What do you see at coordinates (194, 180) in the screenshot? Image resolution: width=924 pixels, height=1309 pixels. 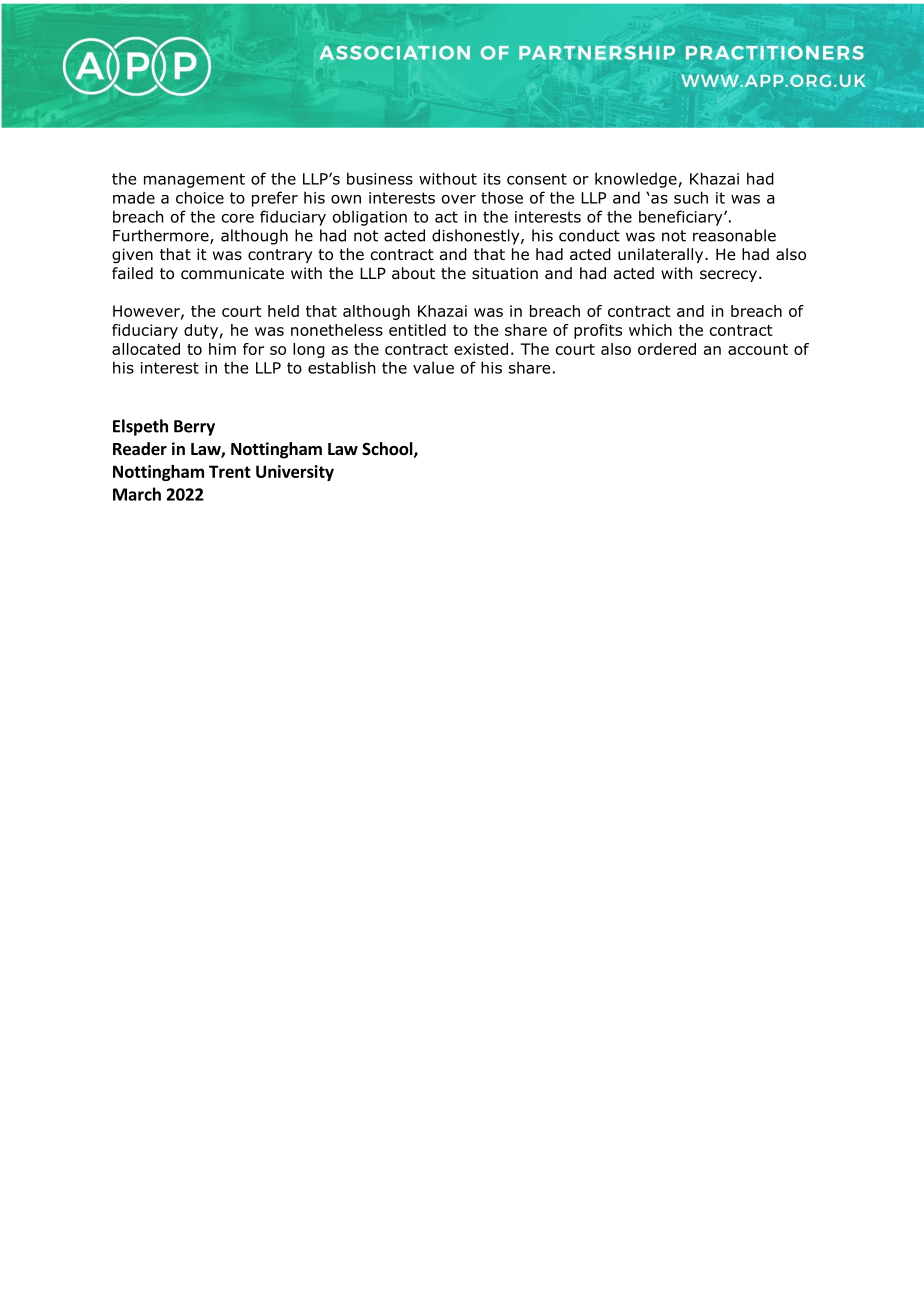 I see `management` at bounding box center [194, 180].
